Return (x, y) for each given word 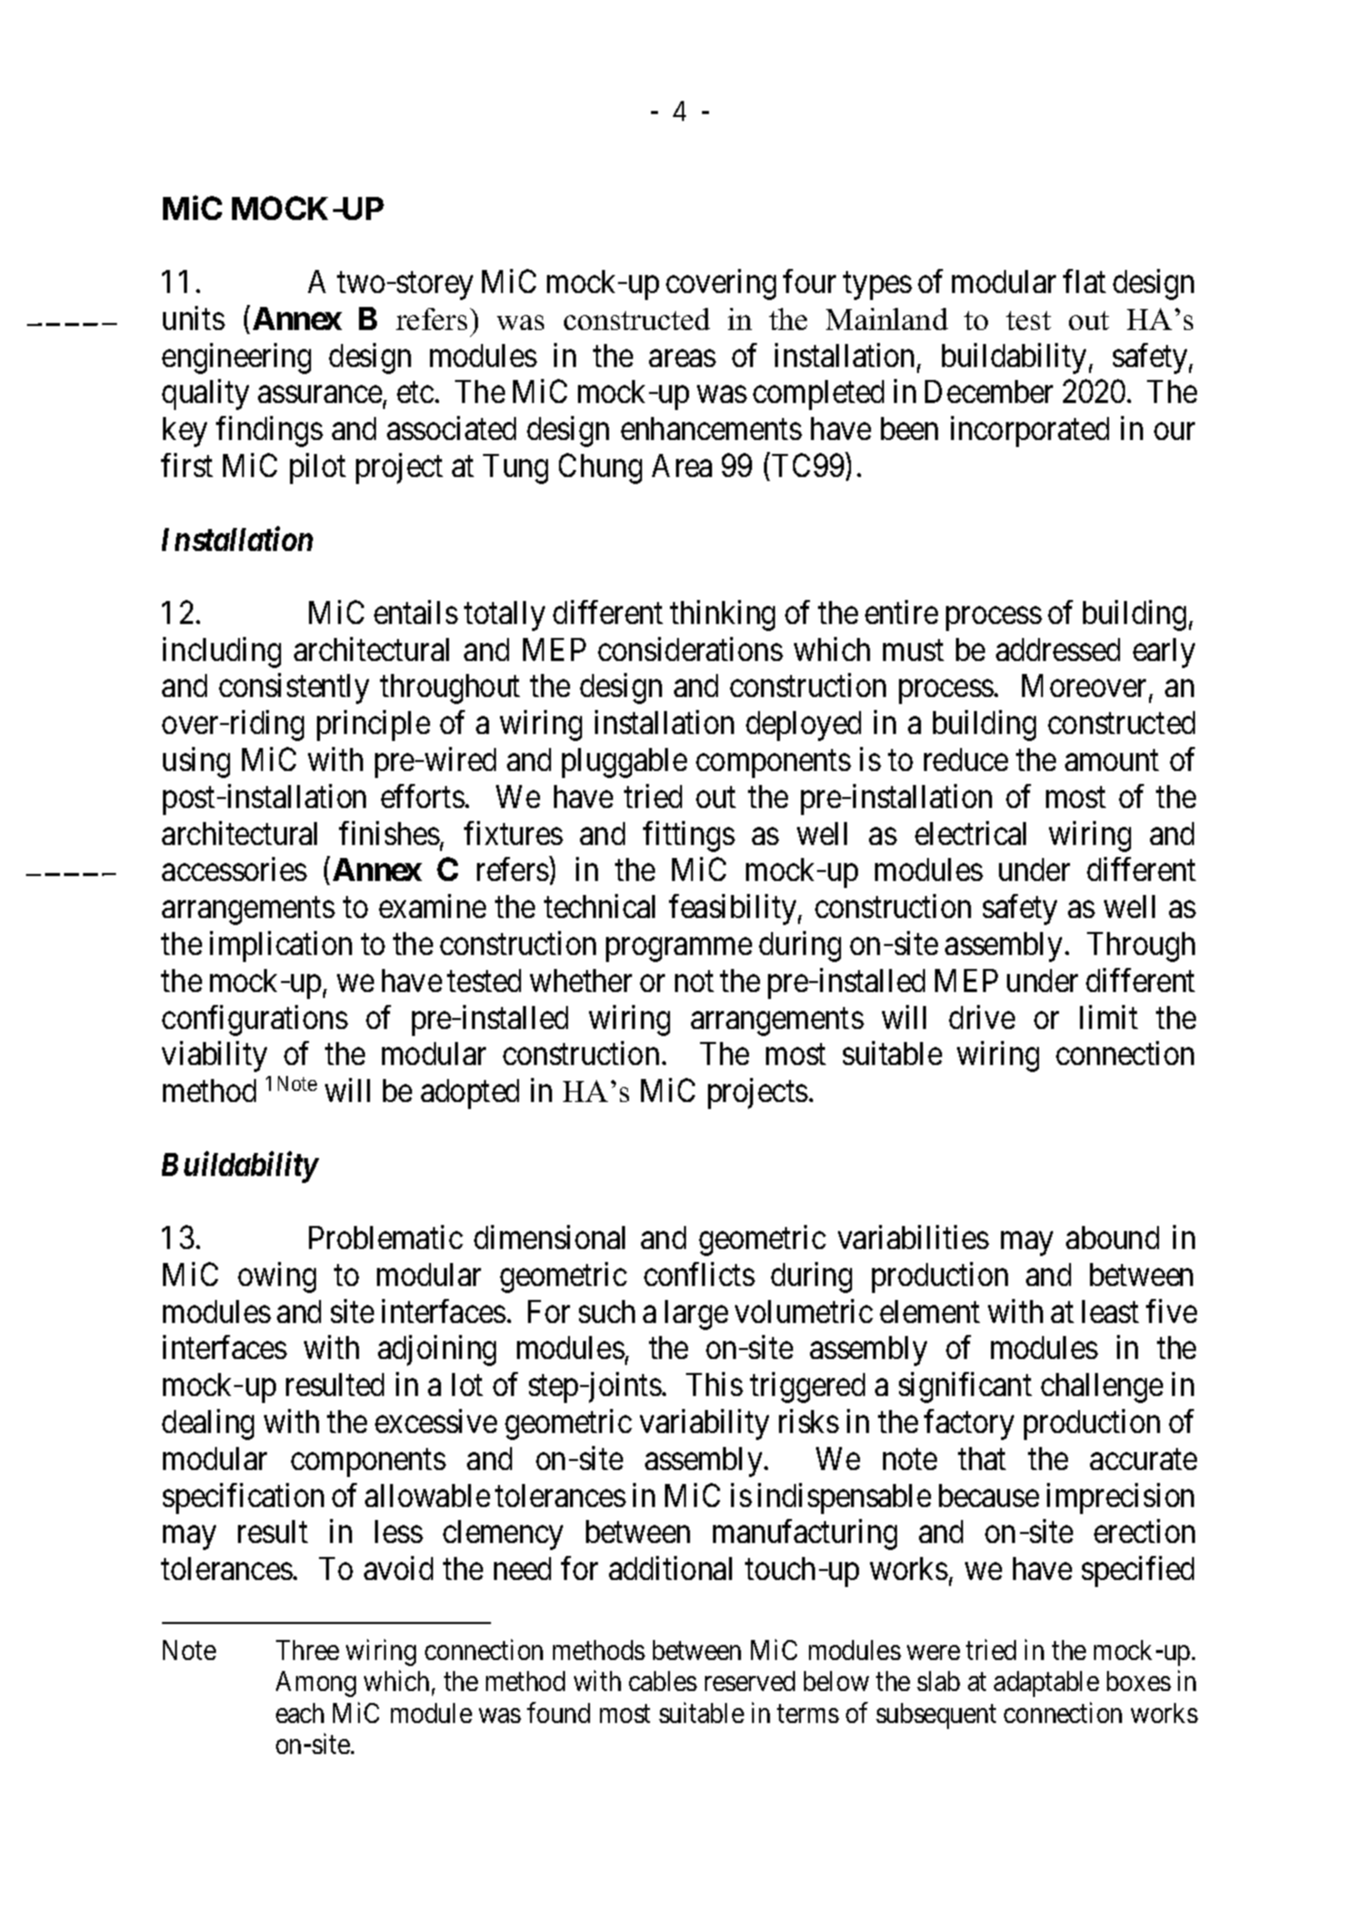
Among (316, 1684)
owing (277, 1277)
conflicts (699, 1274)
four (809, 281)
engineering (236, 358)
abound (1112, 1237)
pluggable (624, 763)
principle (373, 725)
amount (1112, 761)
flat (1084, 281)
